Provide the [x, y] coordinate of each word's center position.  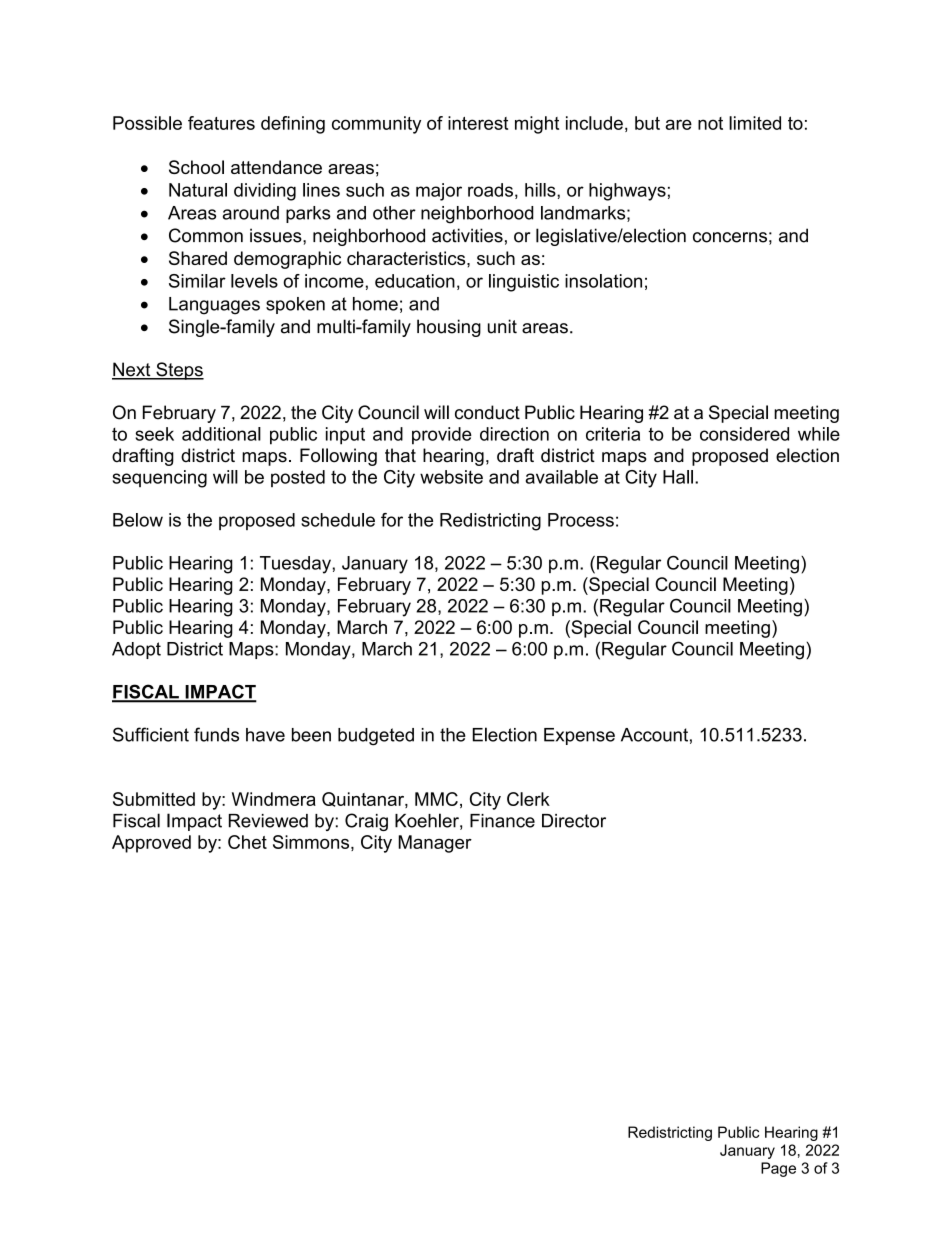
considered [744, 434]
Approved [151, 844]
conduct [487, 412]
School [196, 167]
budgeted [376, 737]
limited [755, 123]
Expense [579, 736]
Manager [435, 844]
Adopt [136, 650]
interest [478, 123]
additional [221, 434]
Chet [247, 842]
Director [574, 821]
